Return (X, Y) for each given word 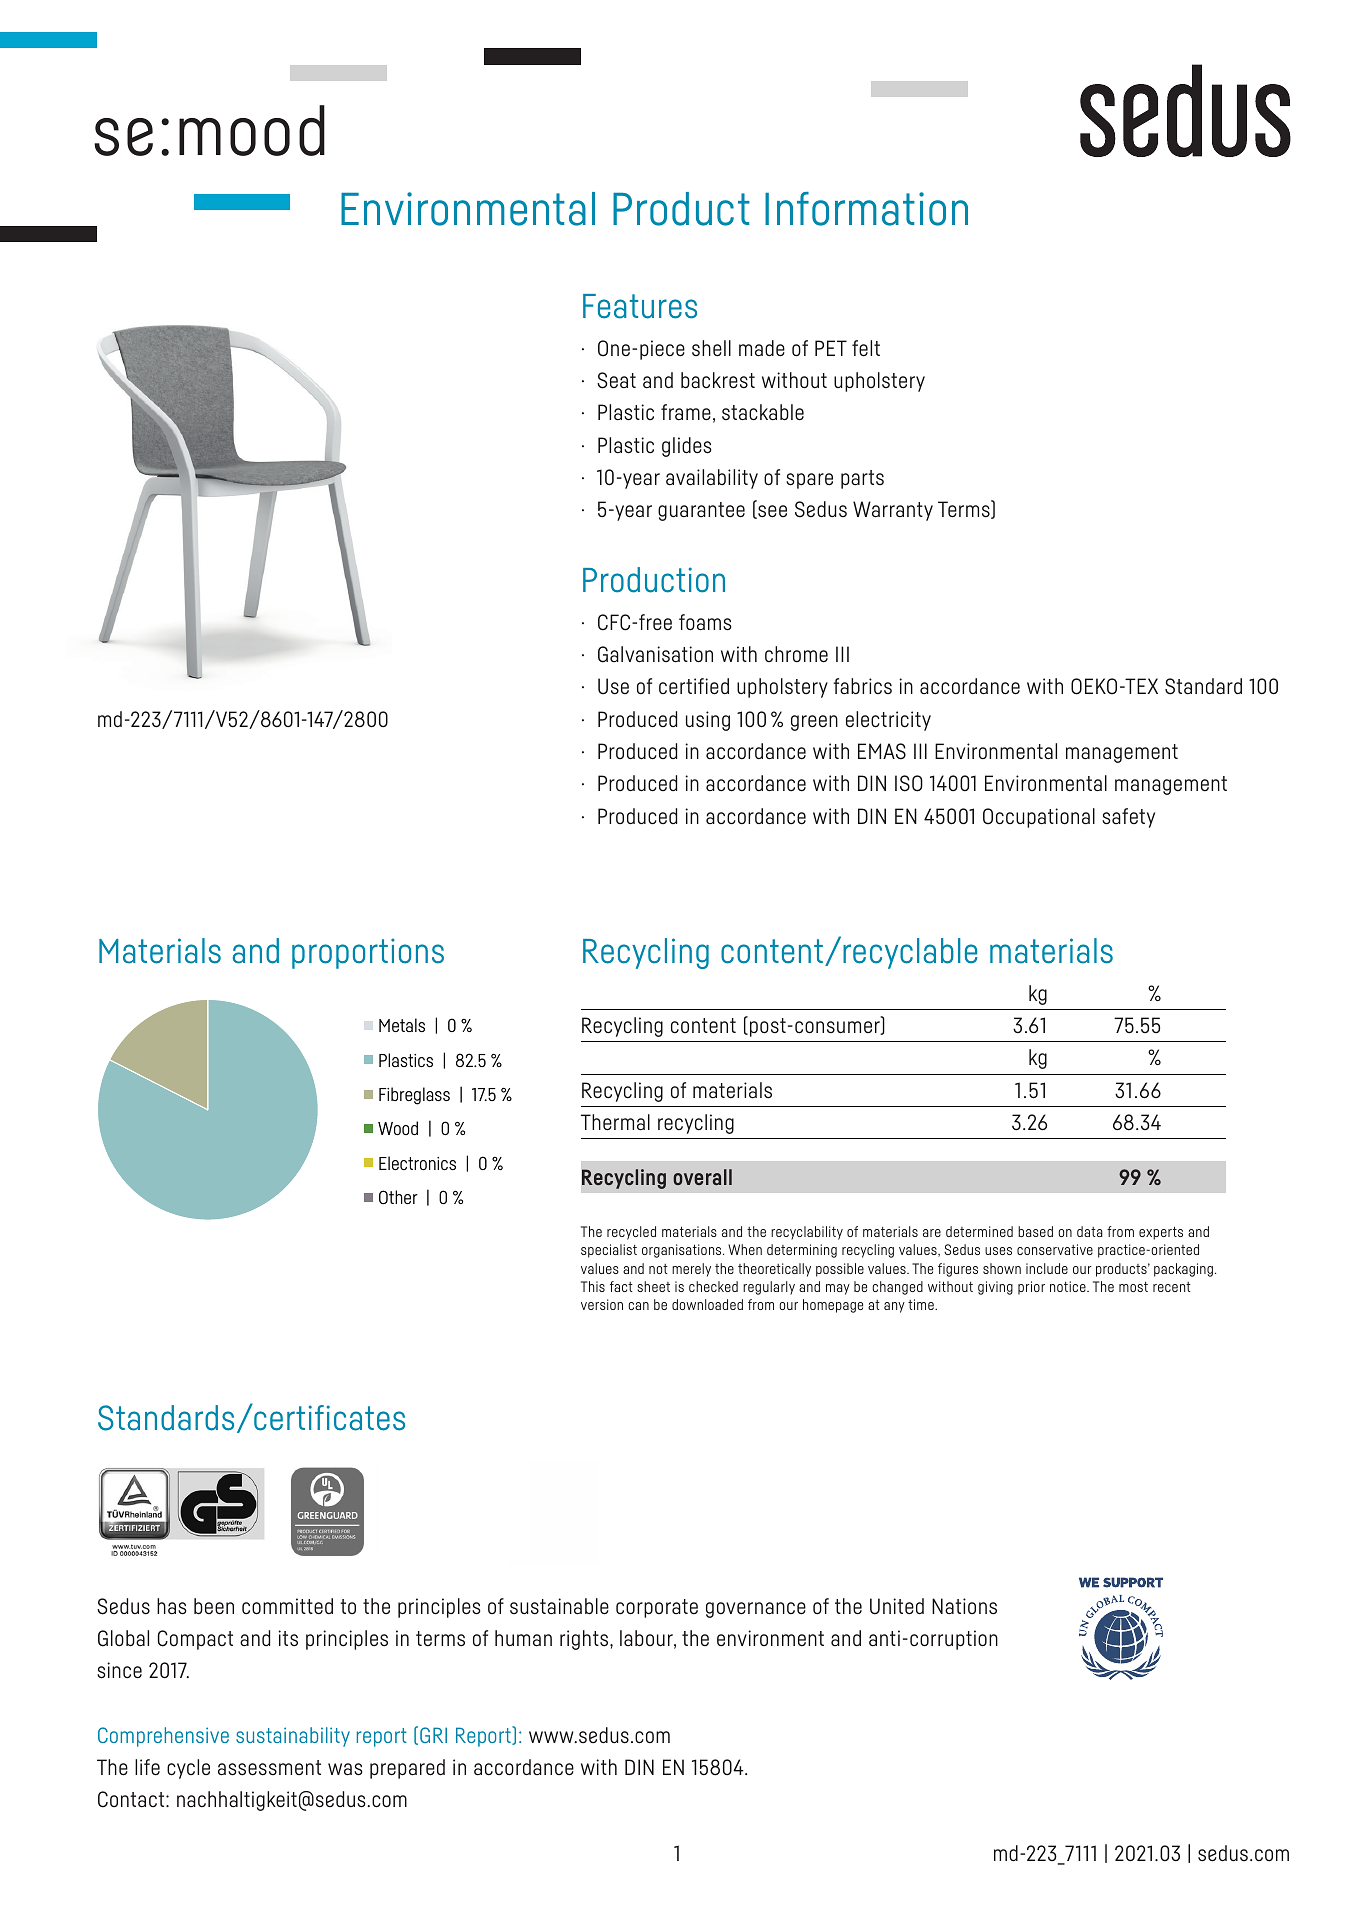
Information (866, 209)
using (708, 721)
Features (640, 306)
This (593, 1286)
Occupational (1039, 818)
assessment (269, 1768)
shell (711, 348)
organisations (683, 1251)
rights (585, 1640)
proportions (368, 953)
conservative (1055, 1249)
